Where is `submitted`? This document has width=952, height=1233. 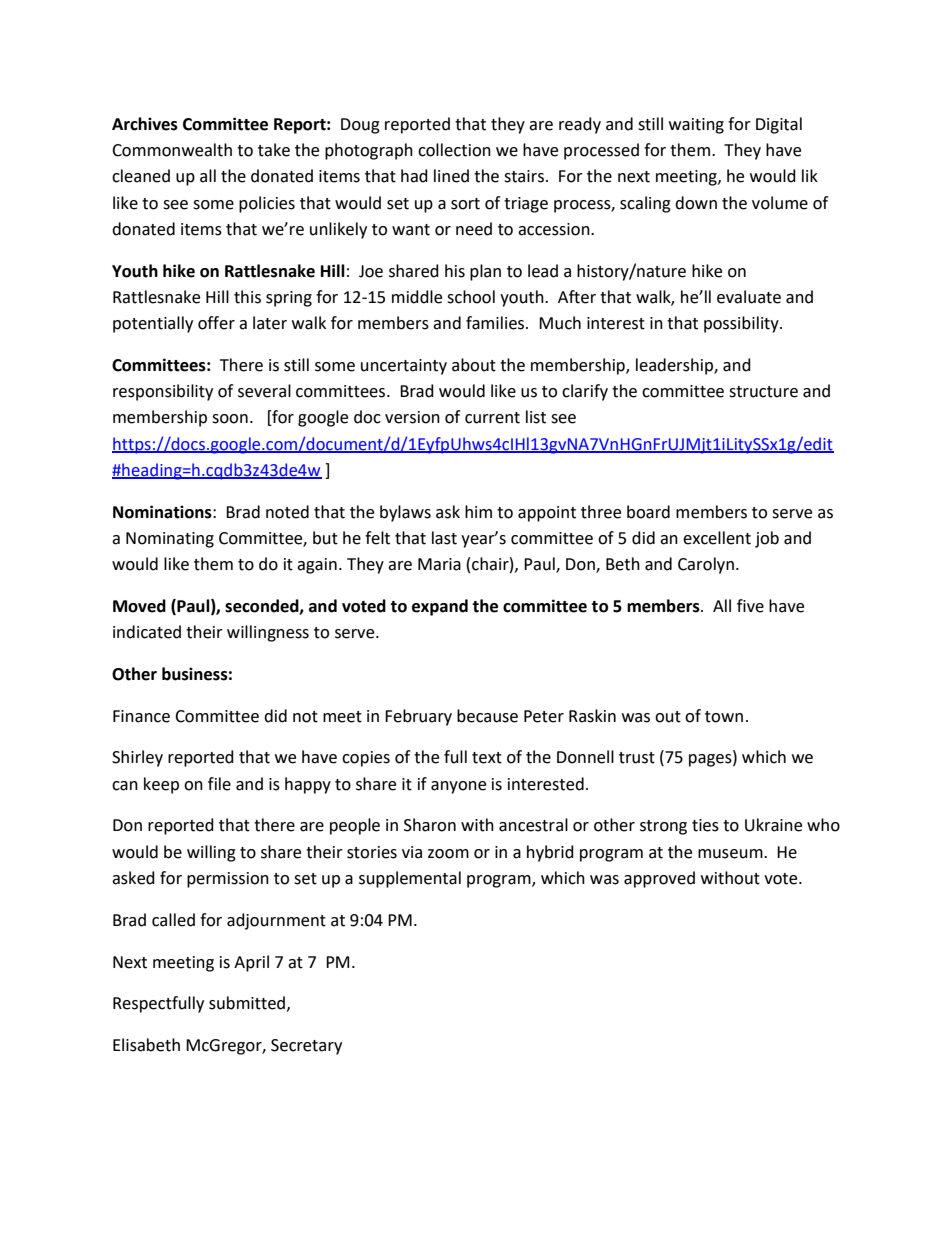 submitted is located at coordinates (247, 1003).
